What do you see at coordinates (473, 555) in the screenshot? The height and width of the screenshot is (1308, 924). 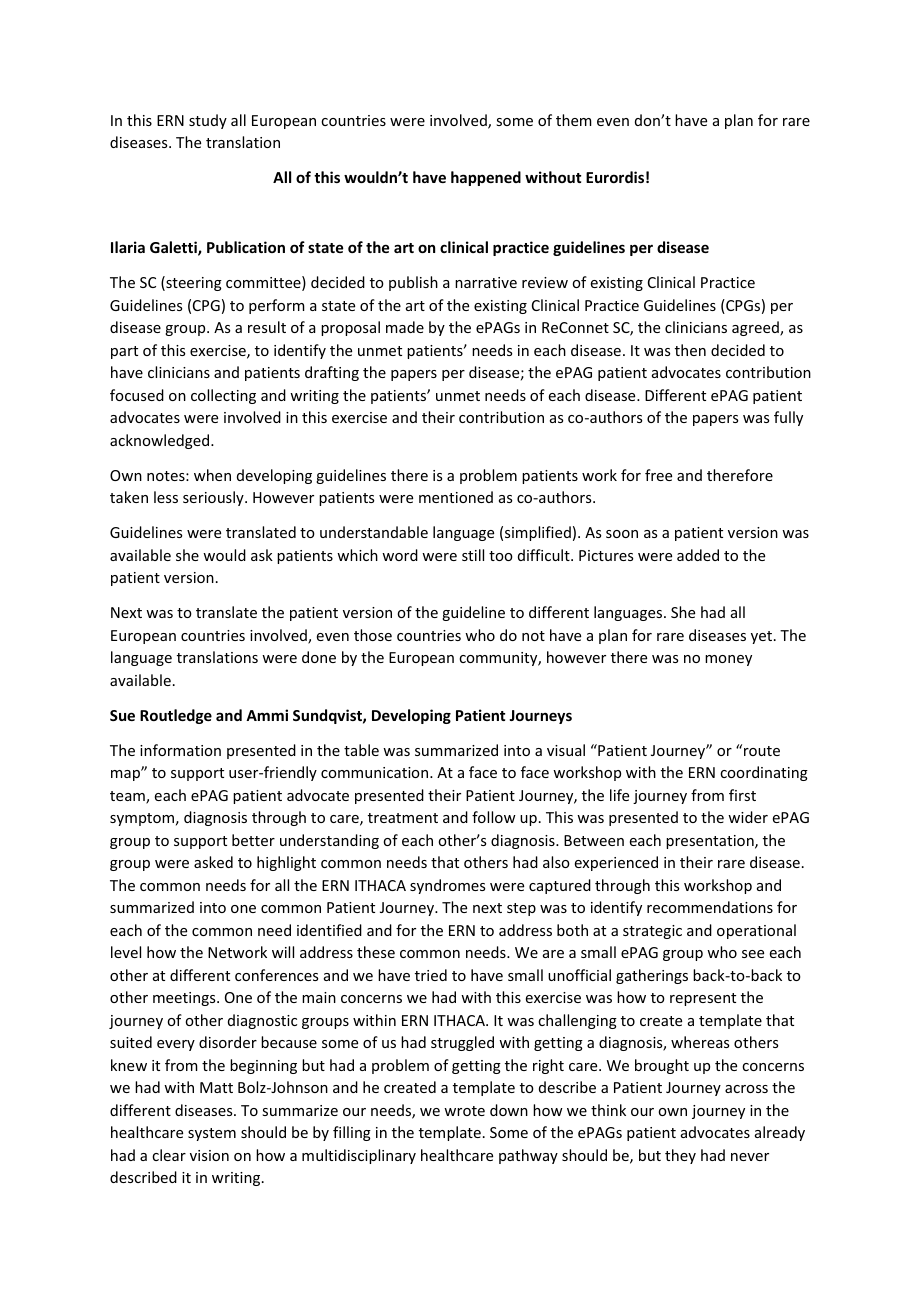 I see `still` at bounding box center [473, 555].
